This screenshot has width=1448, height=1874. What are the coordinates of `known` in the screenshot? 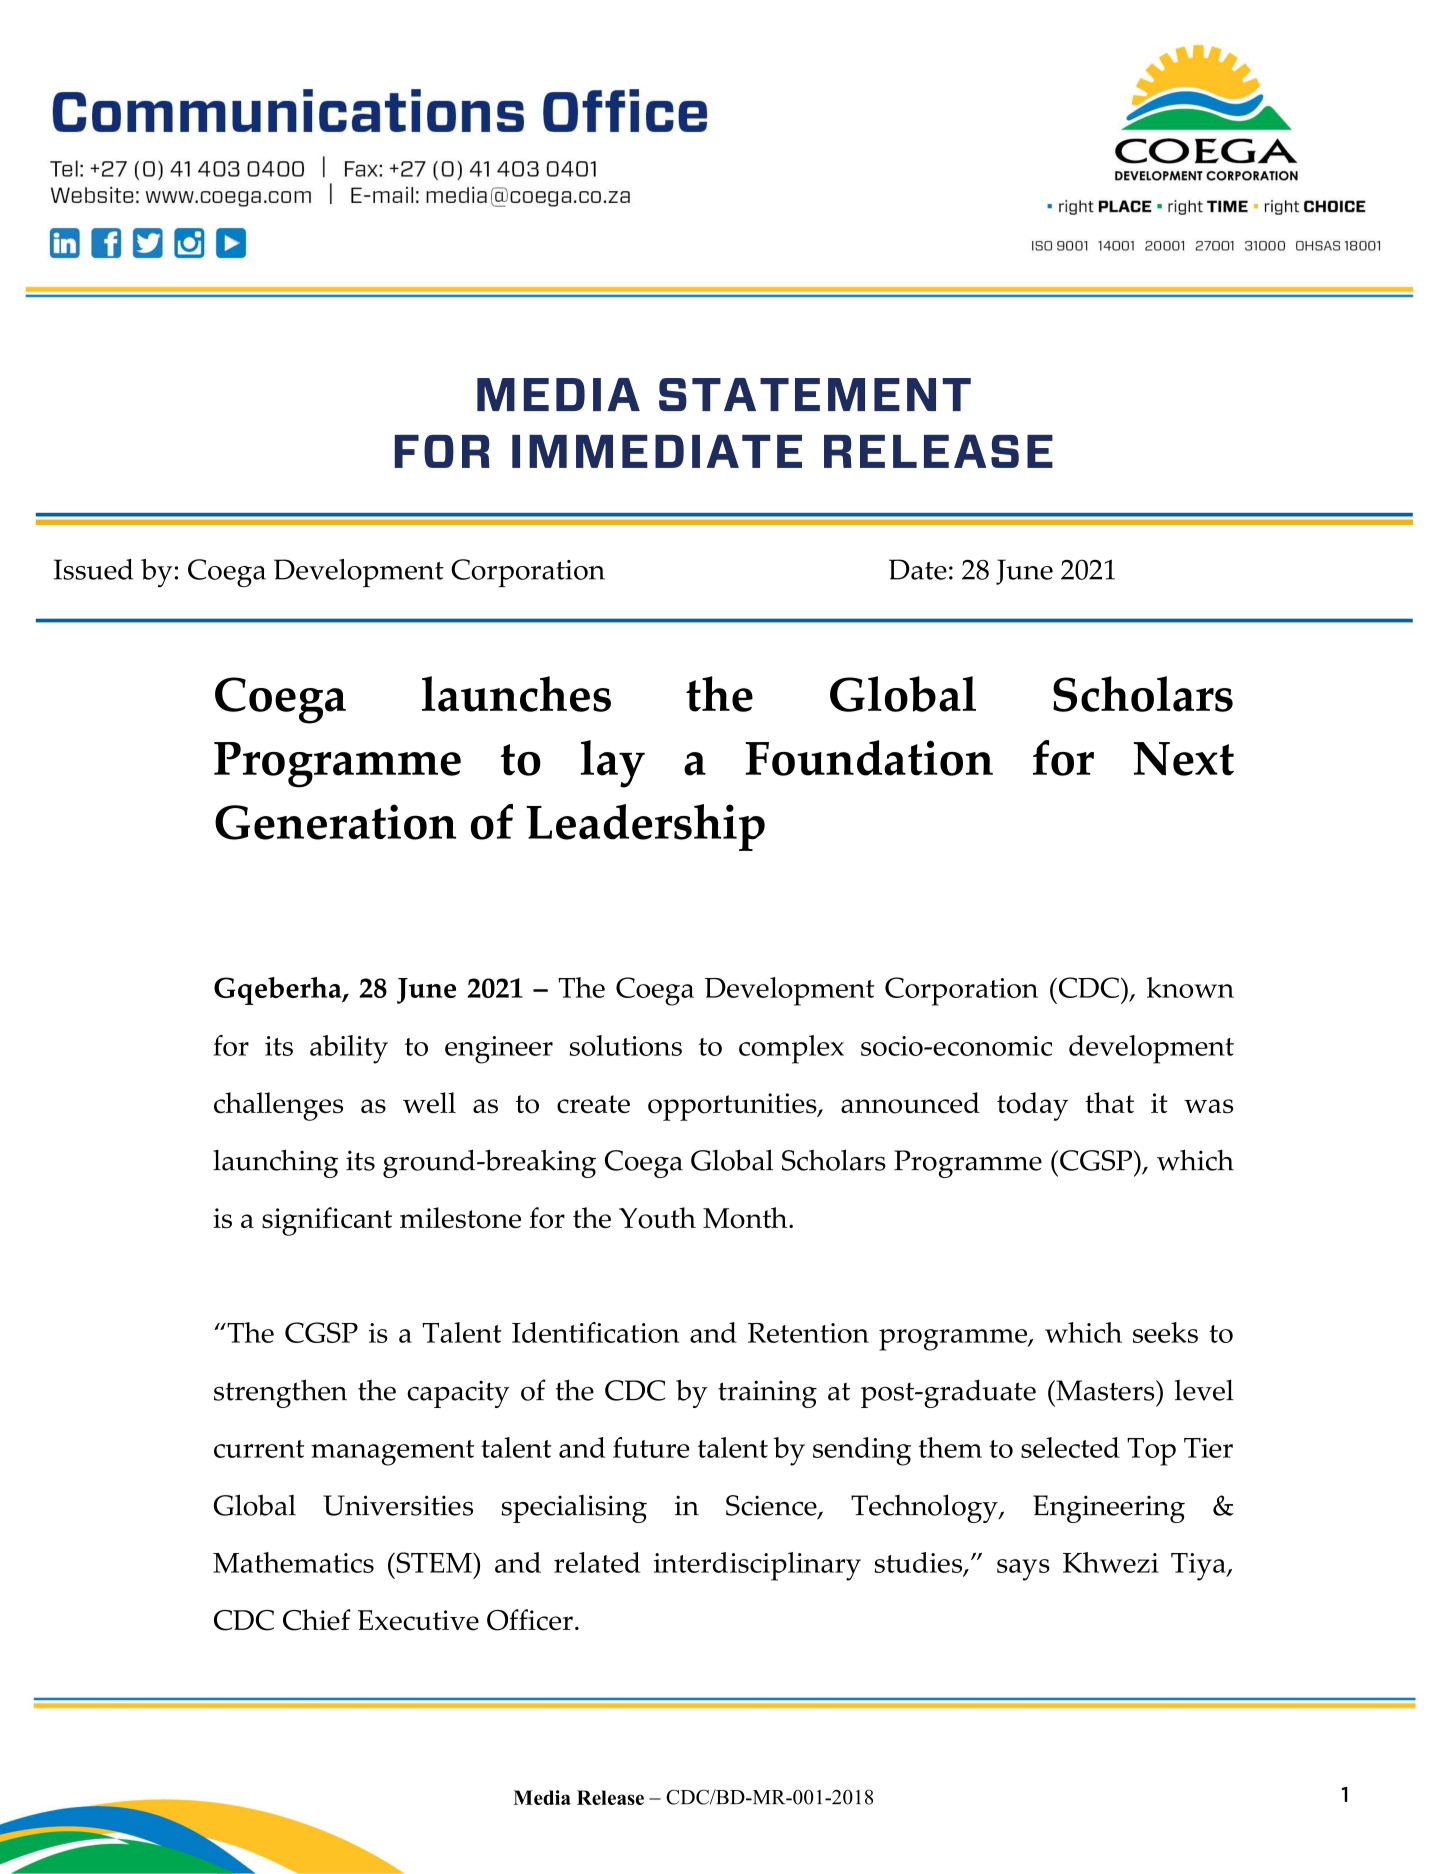 It's located at (1190, 987).
